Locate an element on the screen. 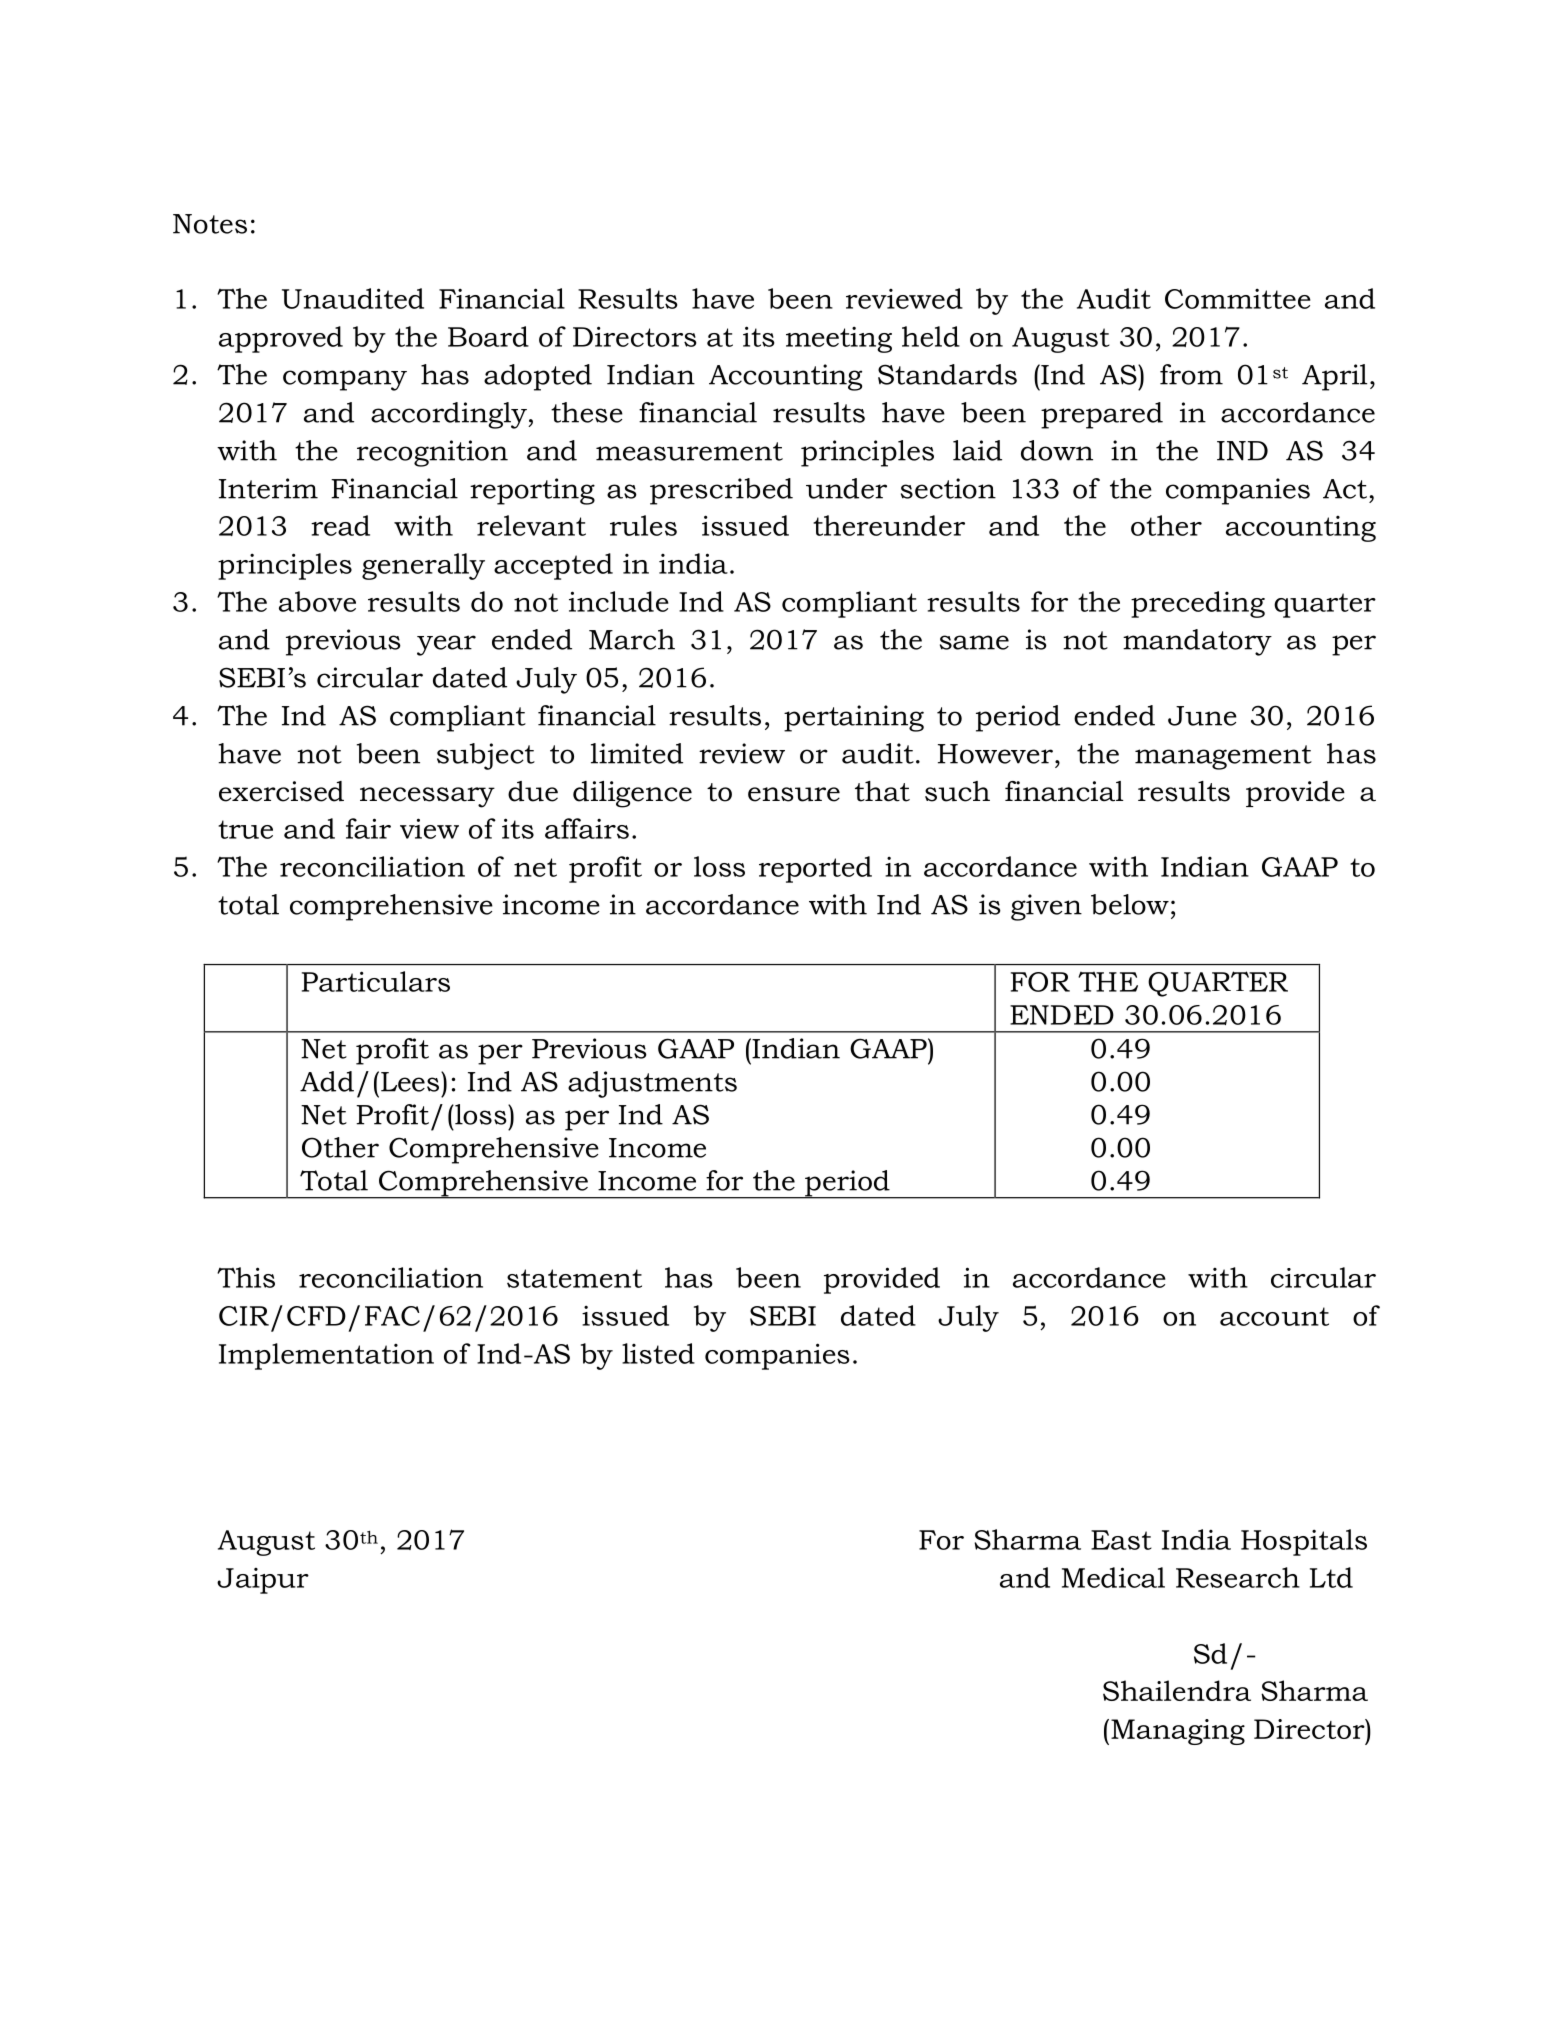  Jaipur is located at coordinates (263, 1581).
